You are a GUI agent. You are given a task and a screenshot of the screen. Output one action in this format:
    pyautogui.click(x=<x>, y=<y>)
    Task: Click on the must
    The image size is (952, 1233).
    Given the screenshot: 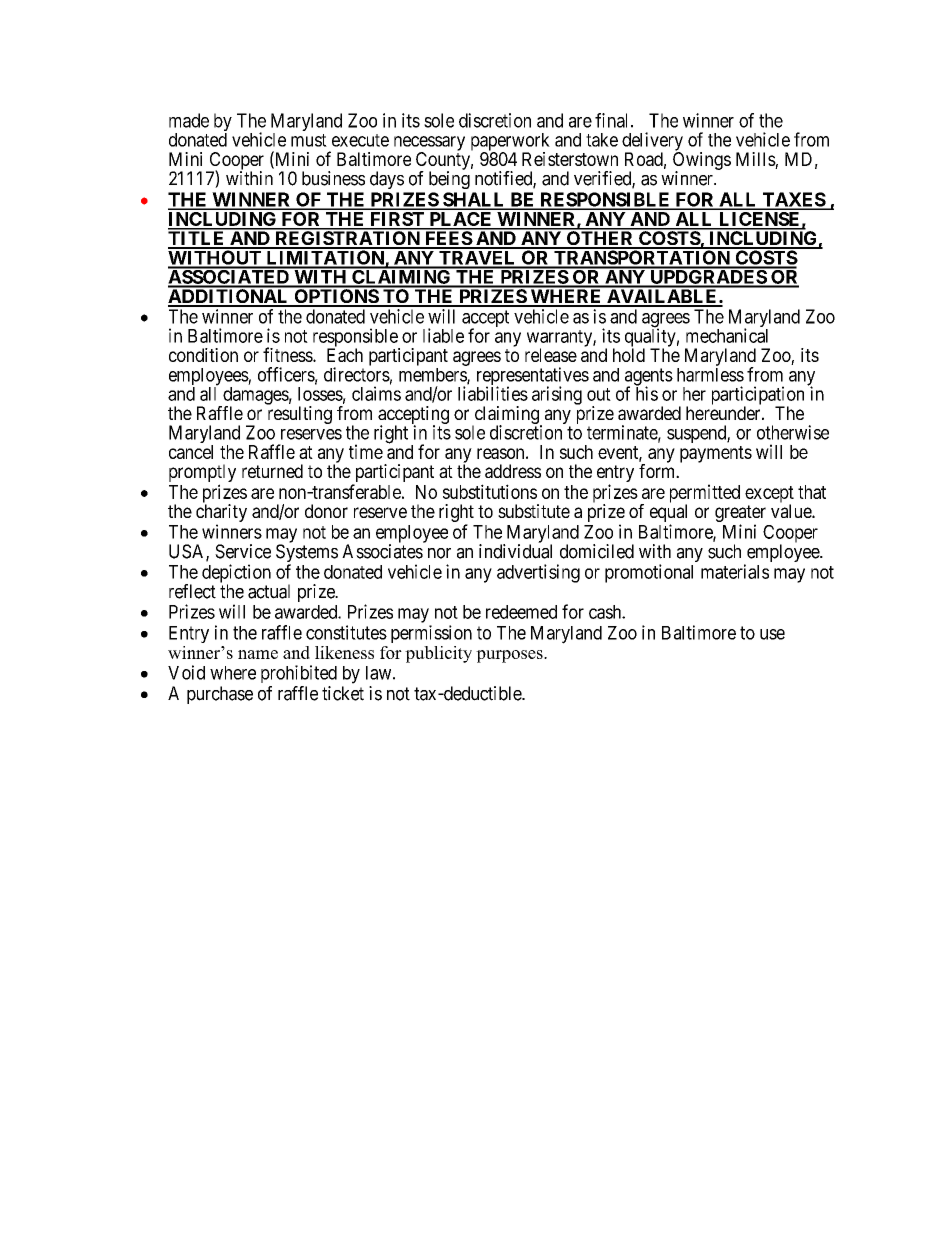 What is the action you would take?
    pyautogui.click(x=309, y=140)
